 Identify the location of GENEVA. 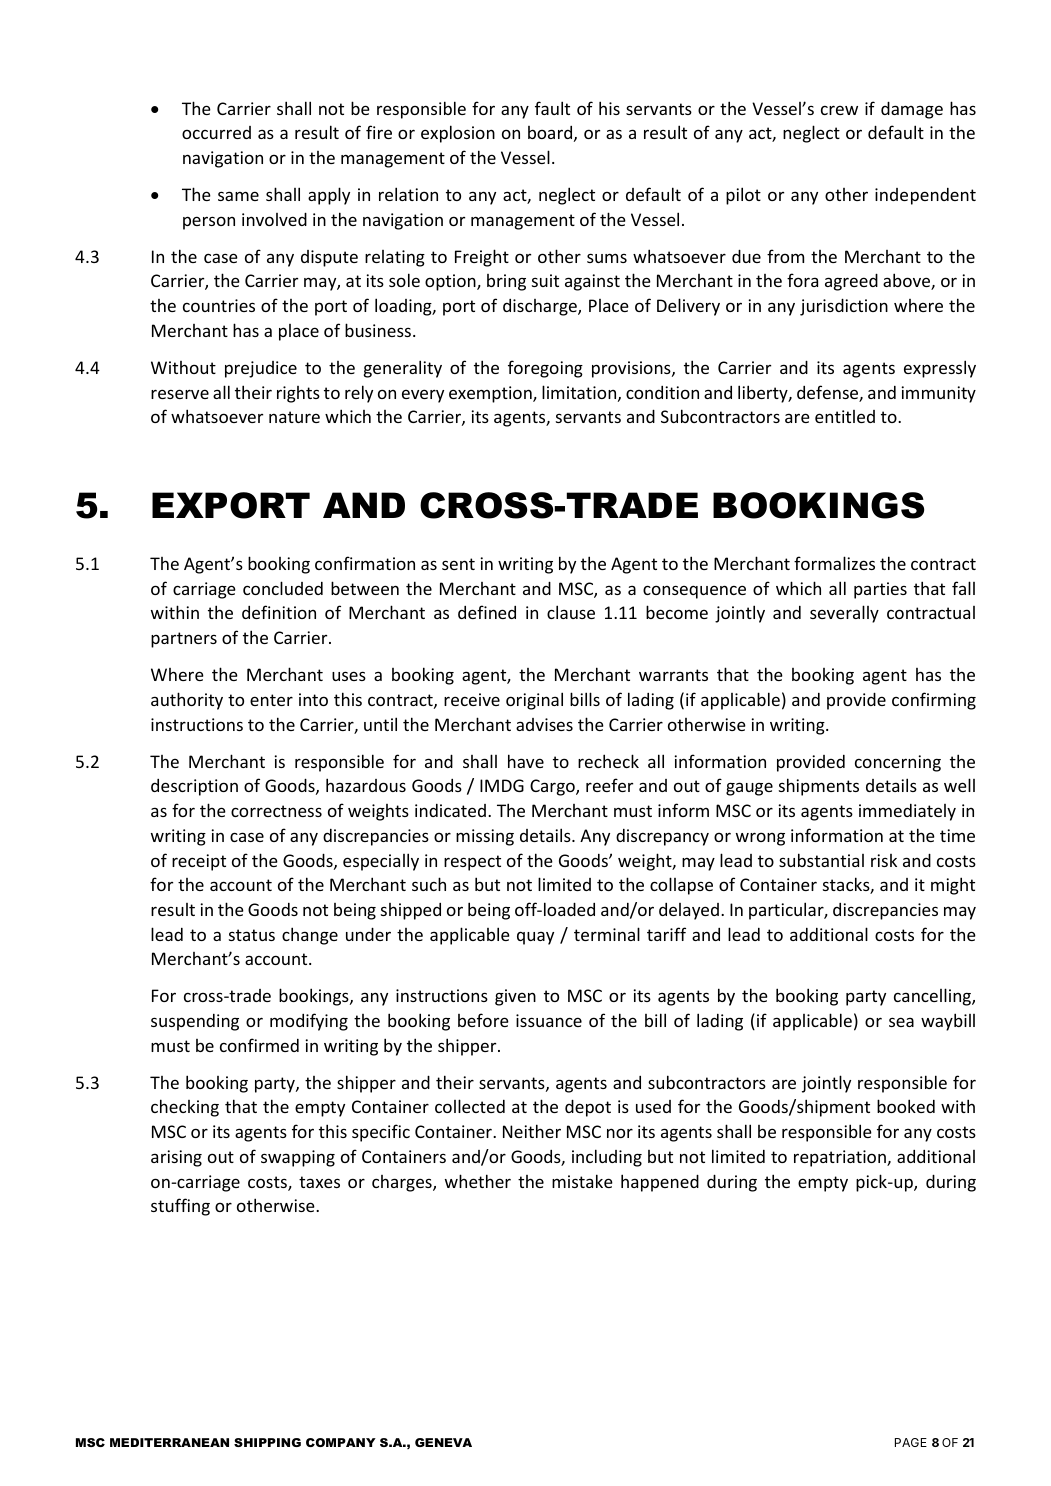
(443, 1442).
